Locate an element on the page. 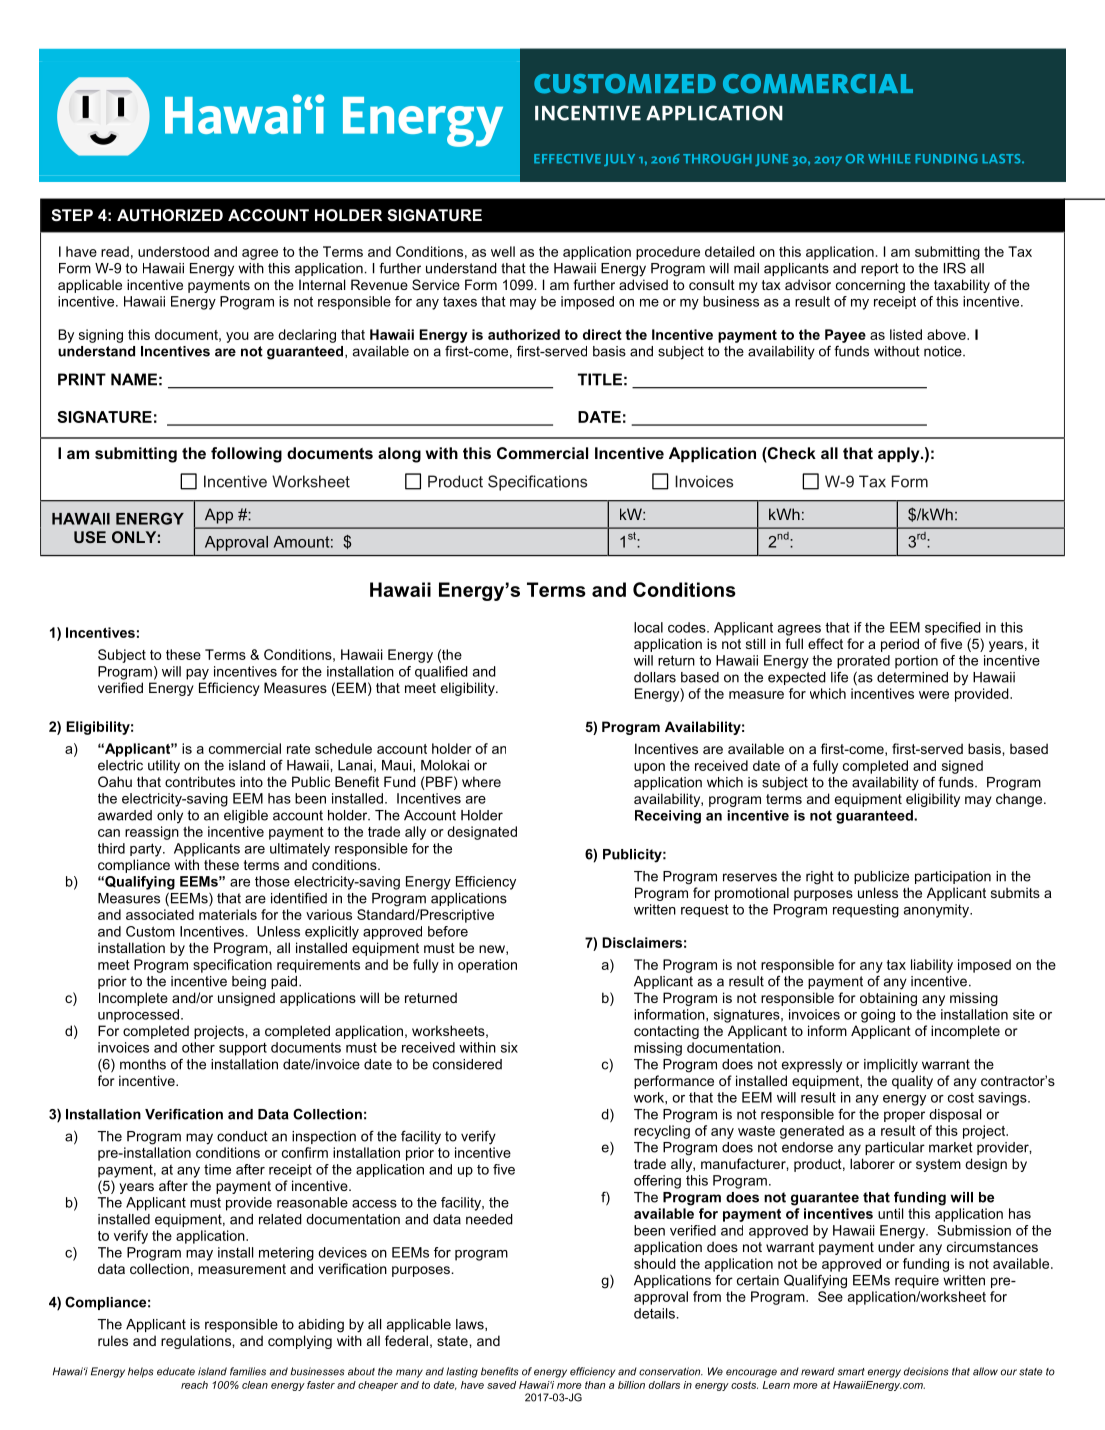  contributes is located at coordinates (200, 781).
